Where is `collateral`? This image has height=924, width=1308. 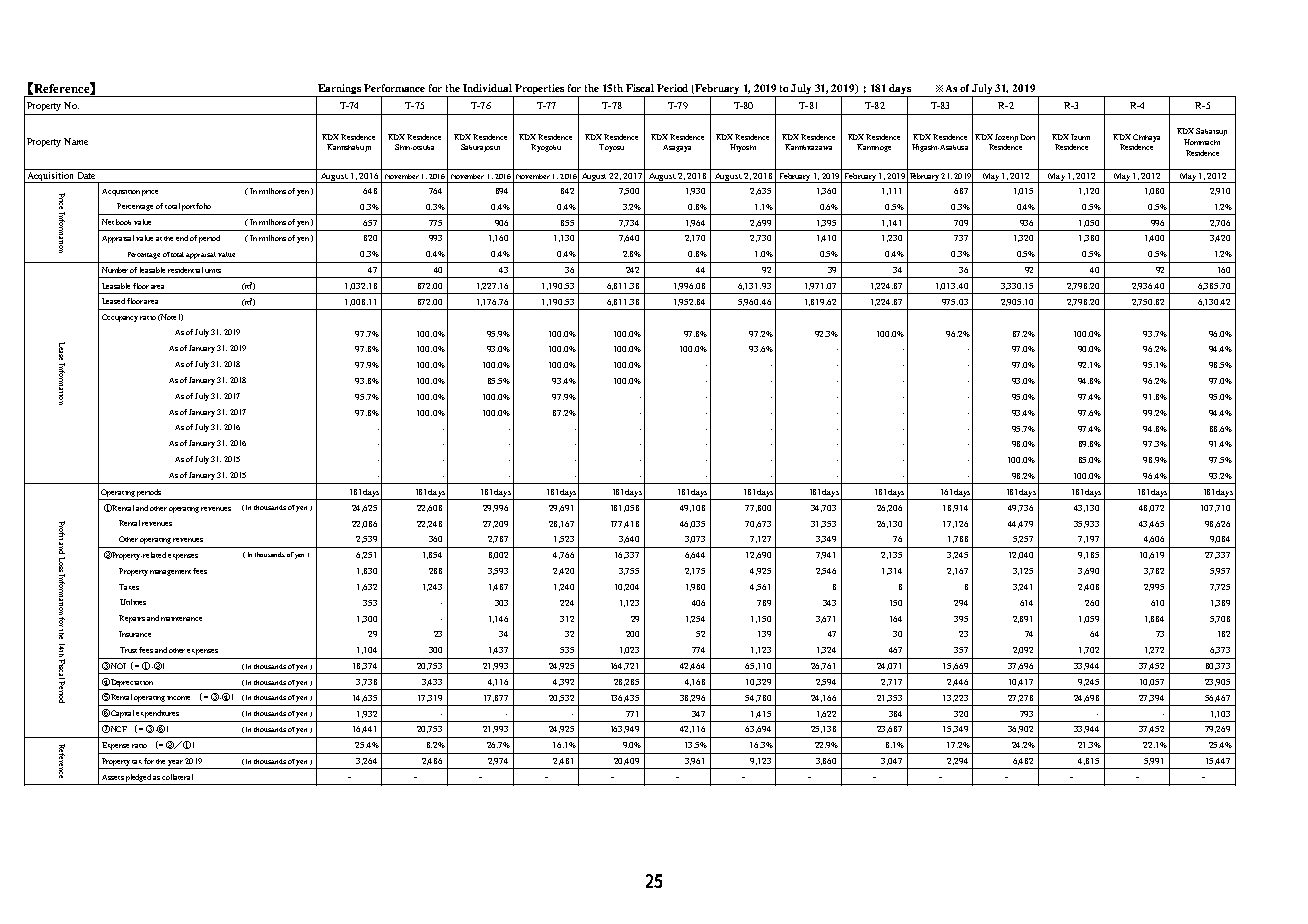
collateral is located at coordinates (177, 777).
